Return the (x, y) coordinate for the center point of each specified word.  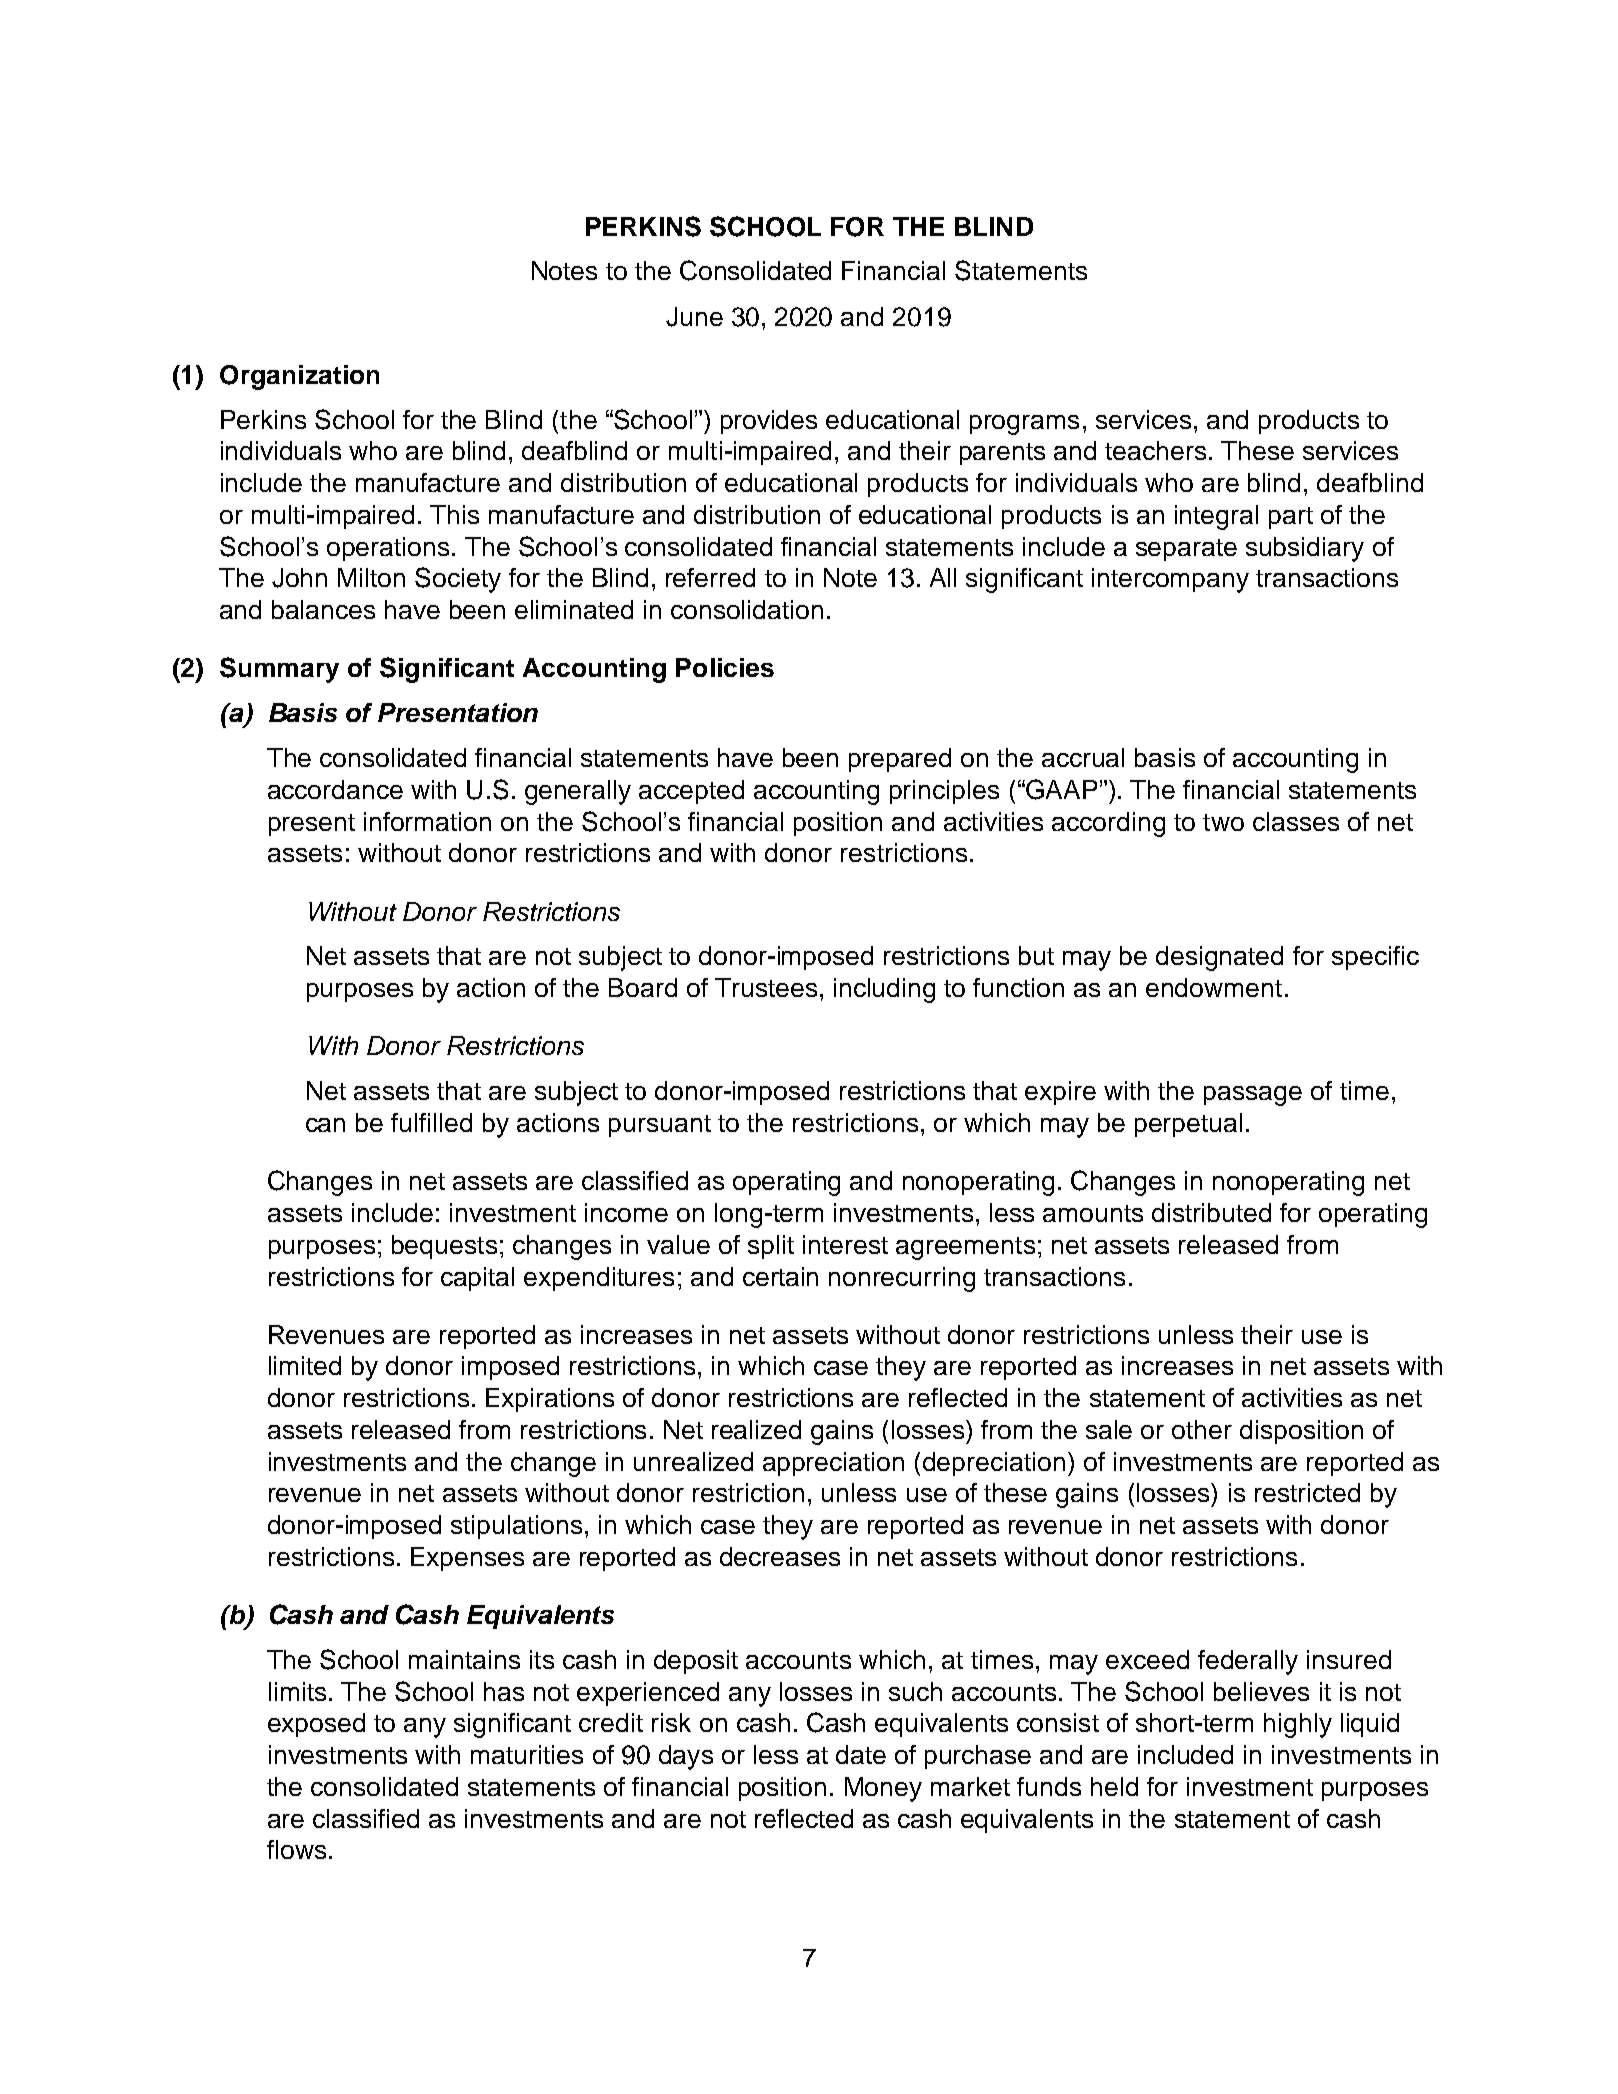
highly (1298, 1725)
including (884, 990)
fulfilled (431, 1122)
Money (883, 1789)
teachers (1155, 450)
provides (769, 422)
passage (1253, 1096)
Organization (299, 377)
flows (296, 1849)
